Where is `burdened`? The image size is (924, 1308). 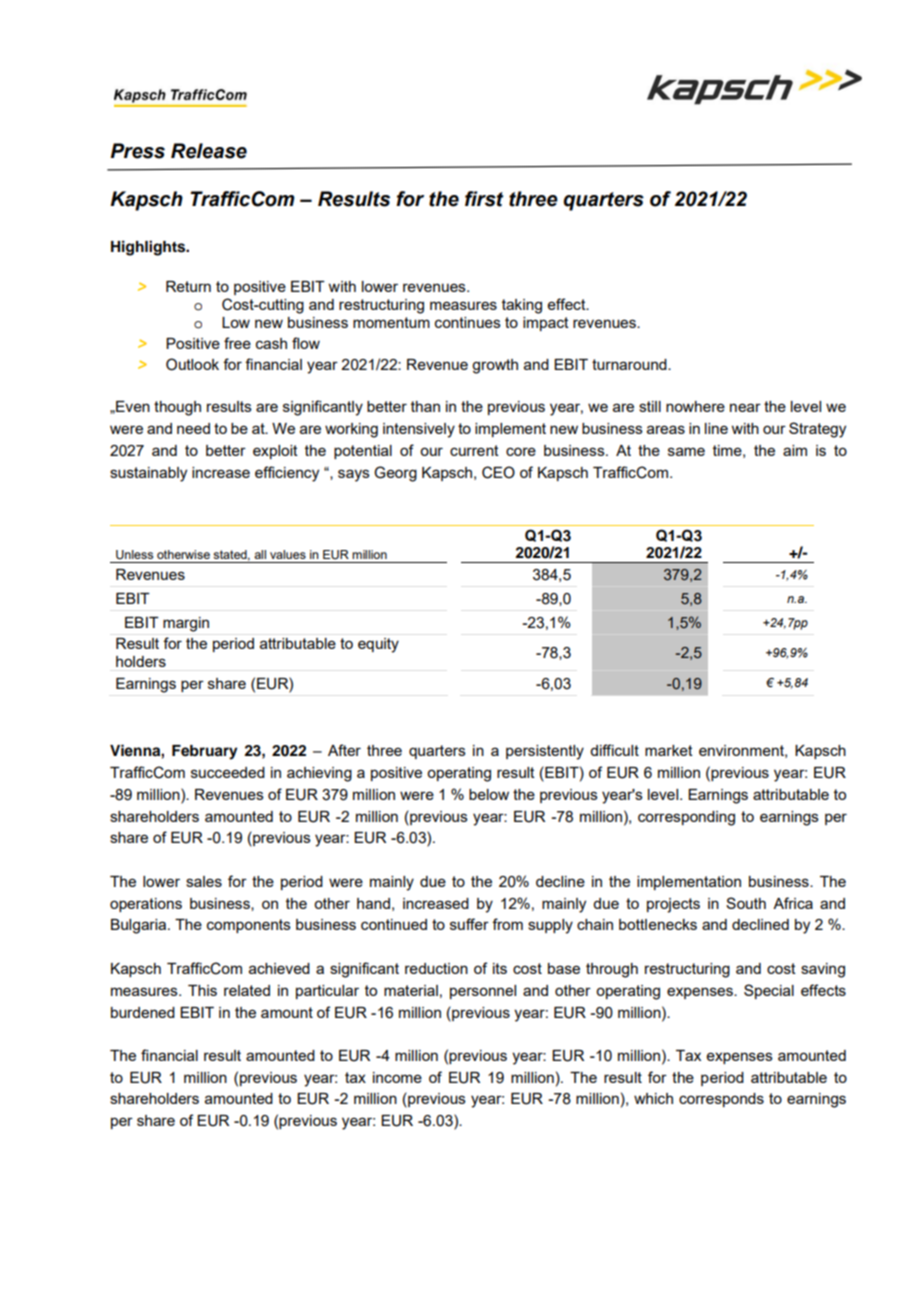 burdened is located at coordinates (143, 1012).
